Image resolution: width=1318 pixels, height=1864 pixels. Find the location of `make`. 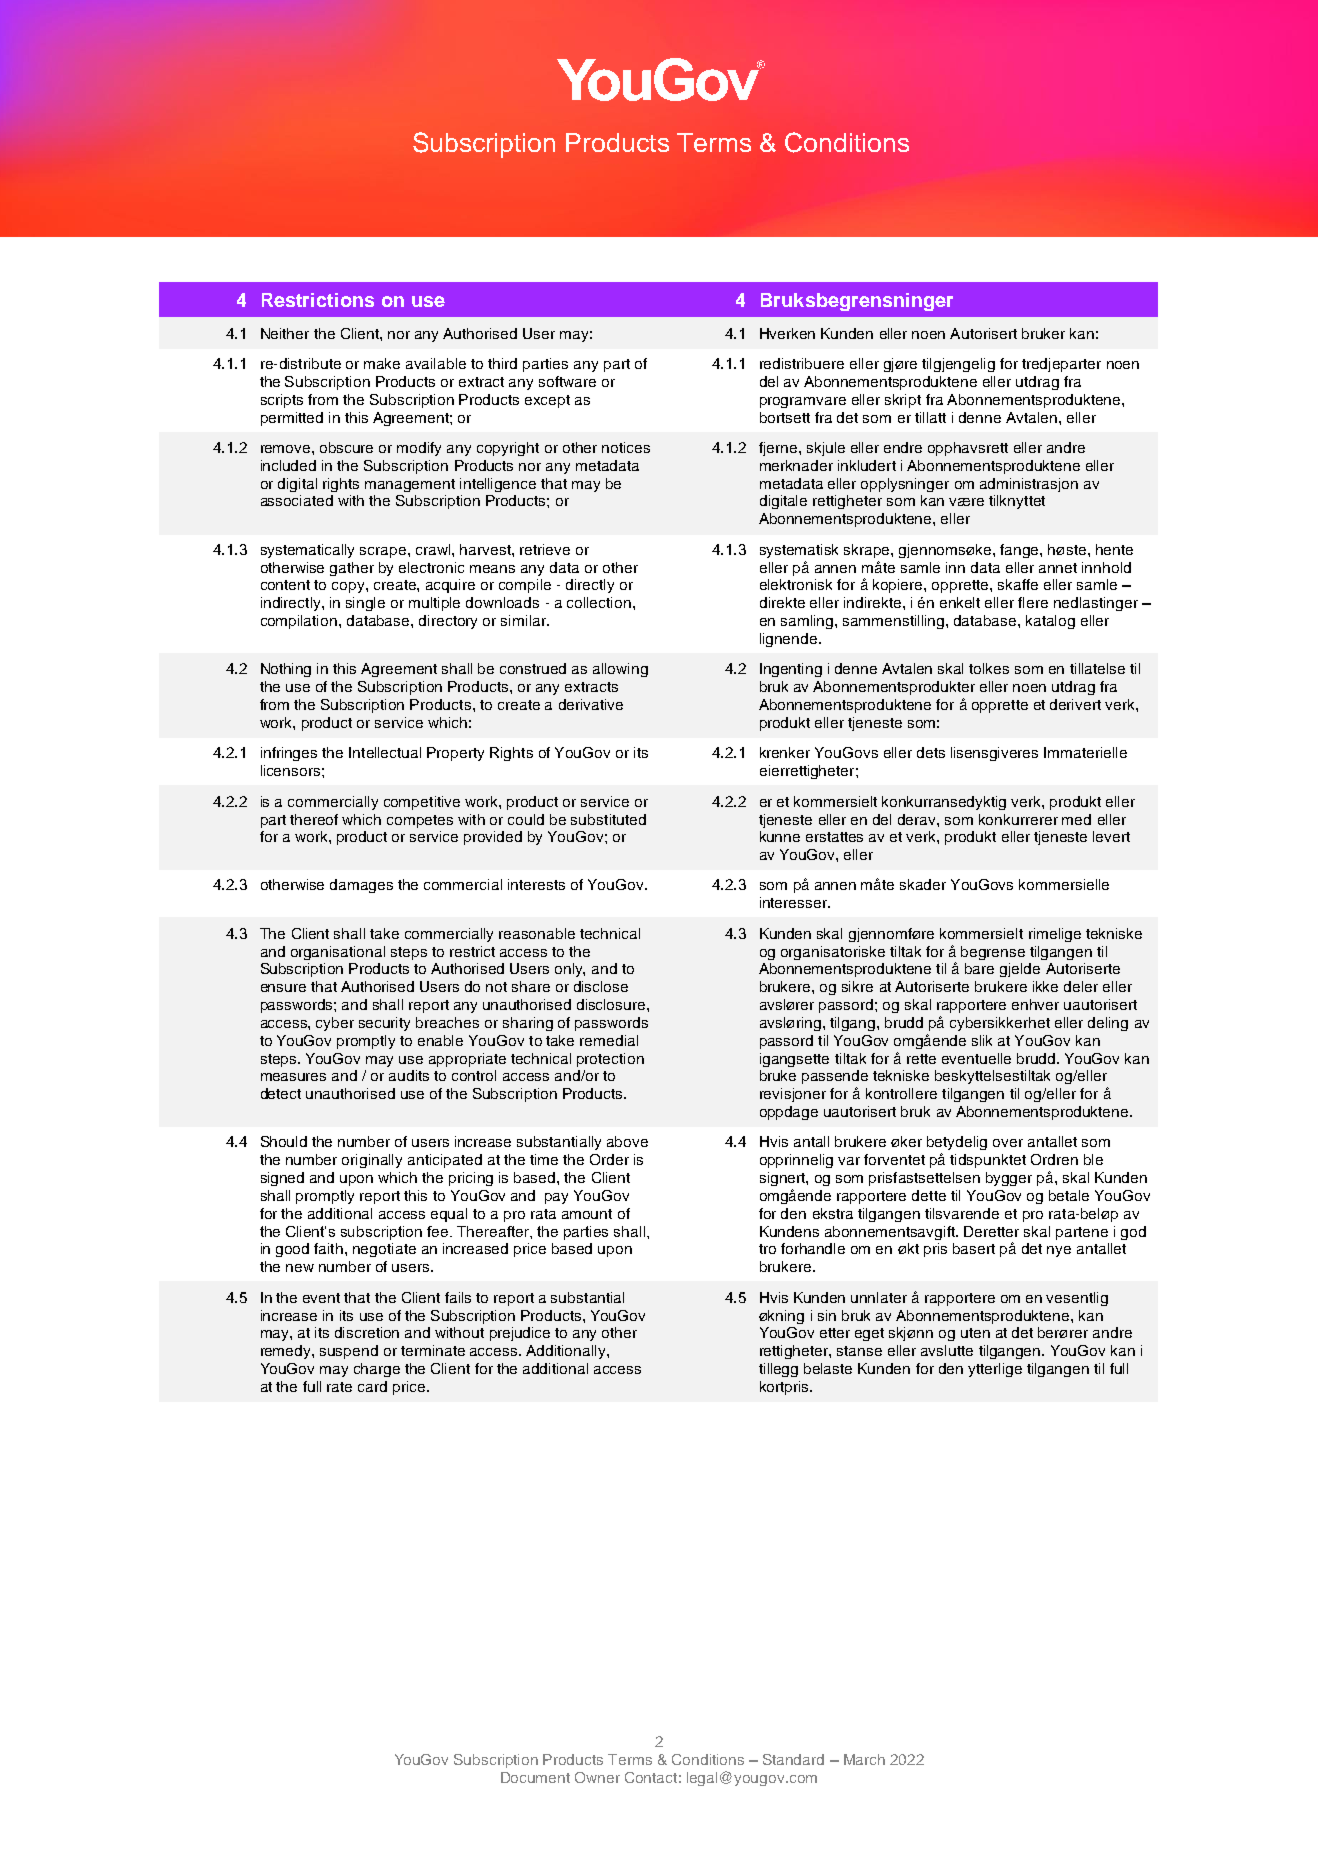

make is located at coordinates (382, 363).
